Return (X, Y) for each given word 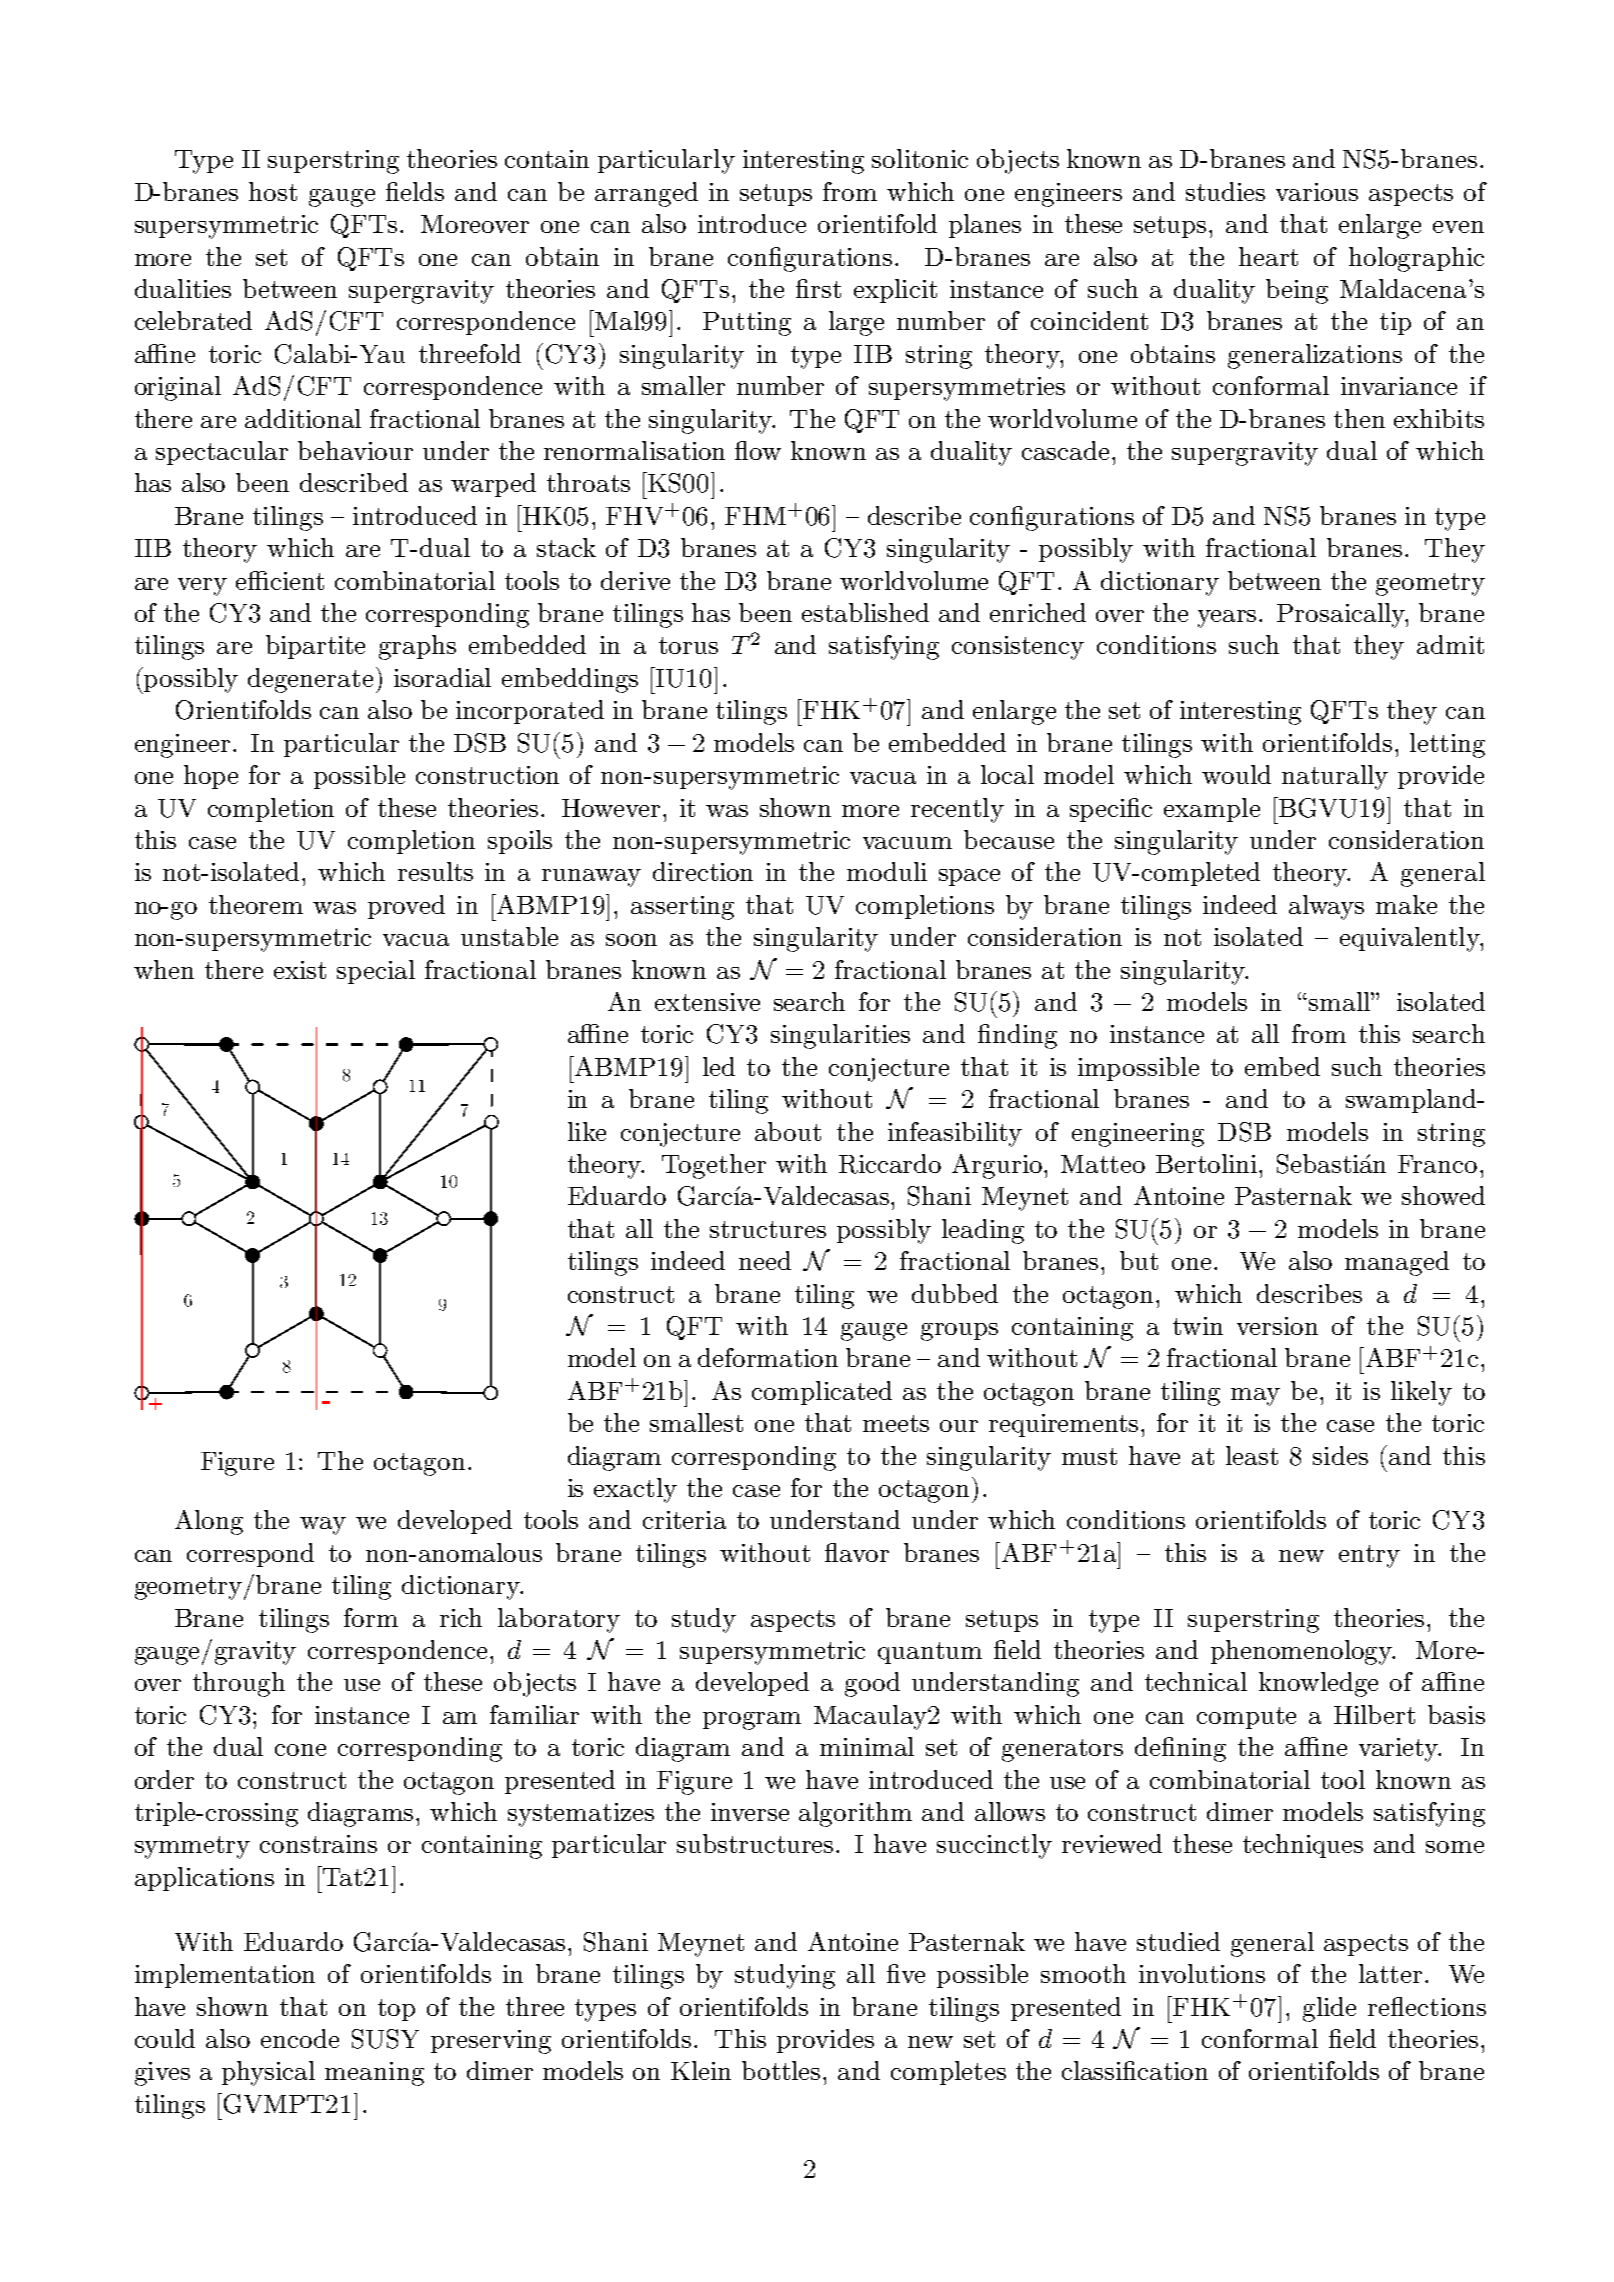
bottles (783, 2070)
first (818, 288)
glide (1329, 2009)
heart (1268, 256)
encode (300, 2038)
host (273, 191)
